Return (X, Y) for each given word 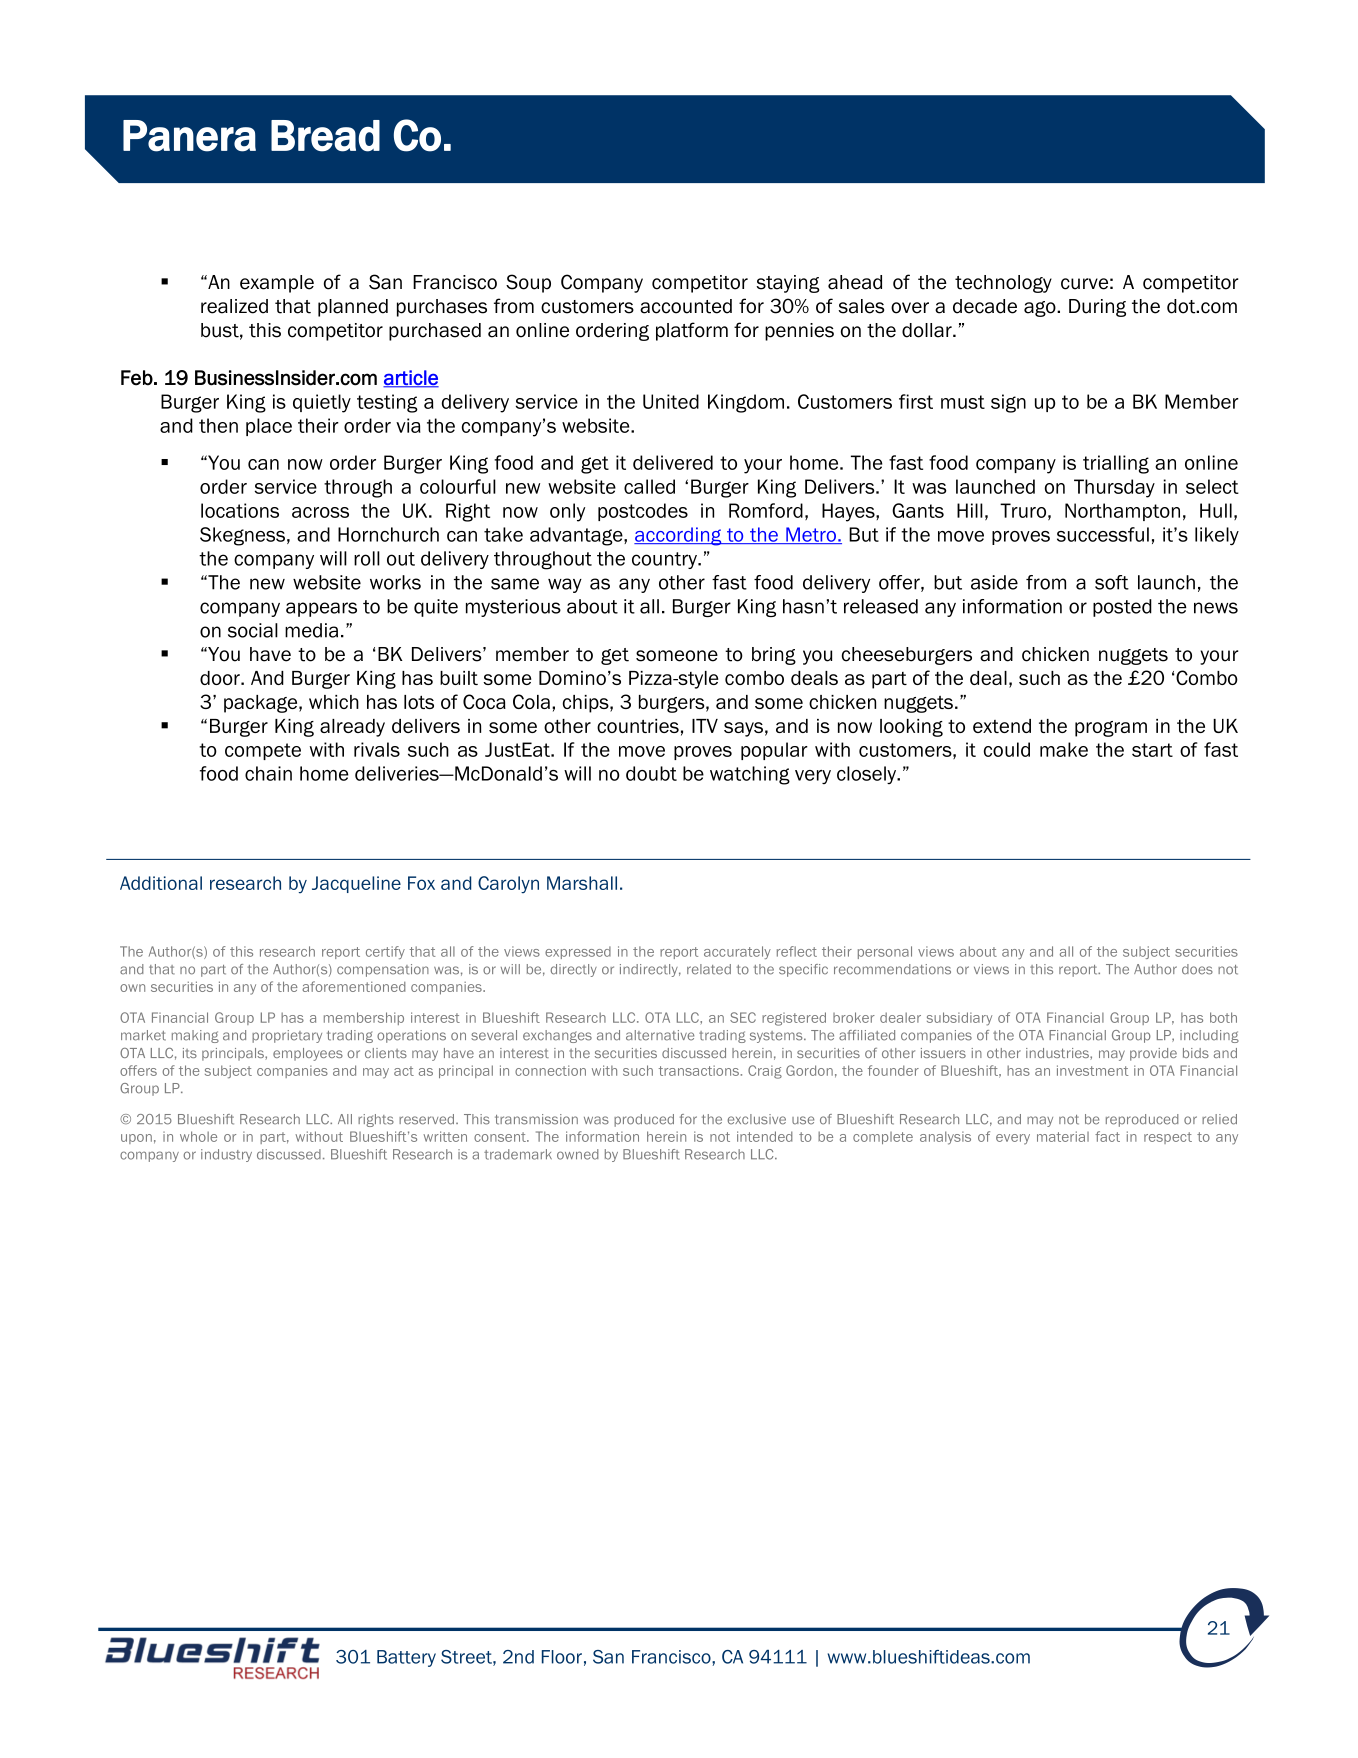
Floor (562, 1657)
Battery (406, 1658)
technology (1003, 284)
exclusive (756, 1119)
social (253, 630)
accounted (686, 306)
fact (1107, 1136)
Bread (325, 136)
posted (1122, 608)
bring (774, 656)
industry (226, 1155)
